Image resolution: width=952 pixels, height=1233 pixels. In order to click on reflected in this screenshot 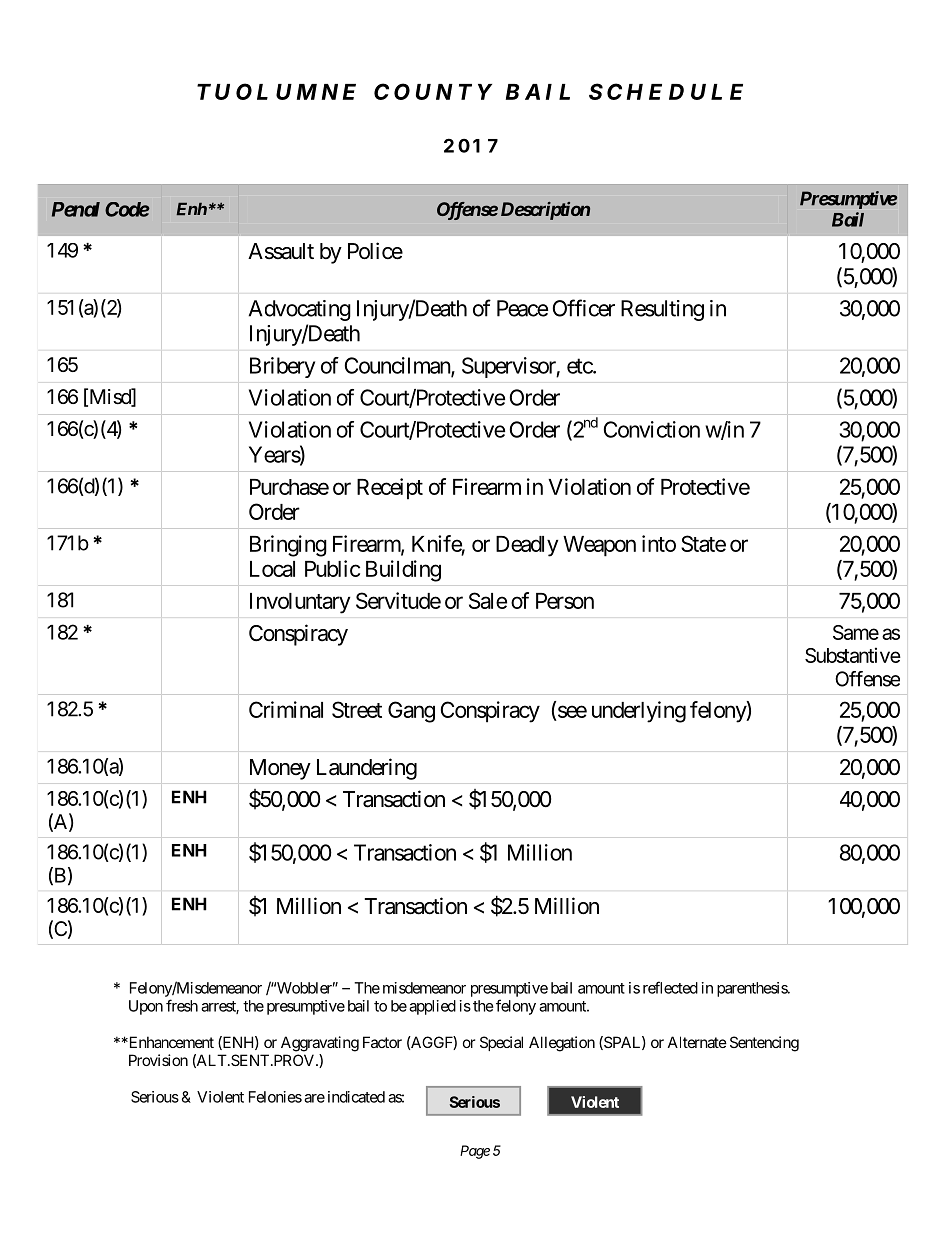, I will do `click(670, 987)`.
